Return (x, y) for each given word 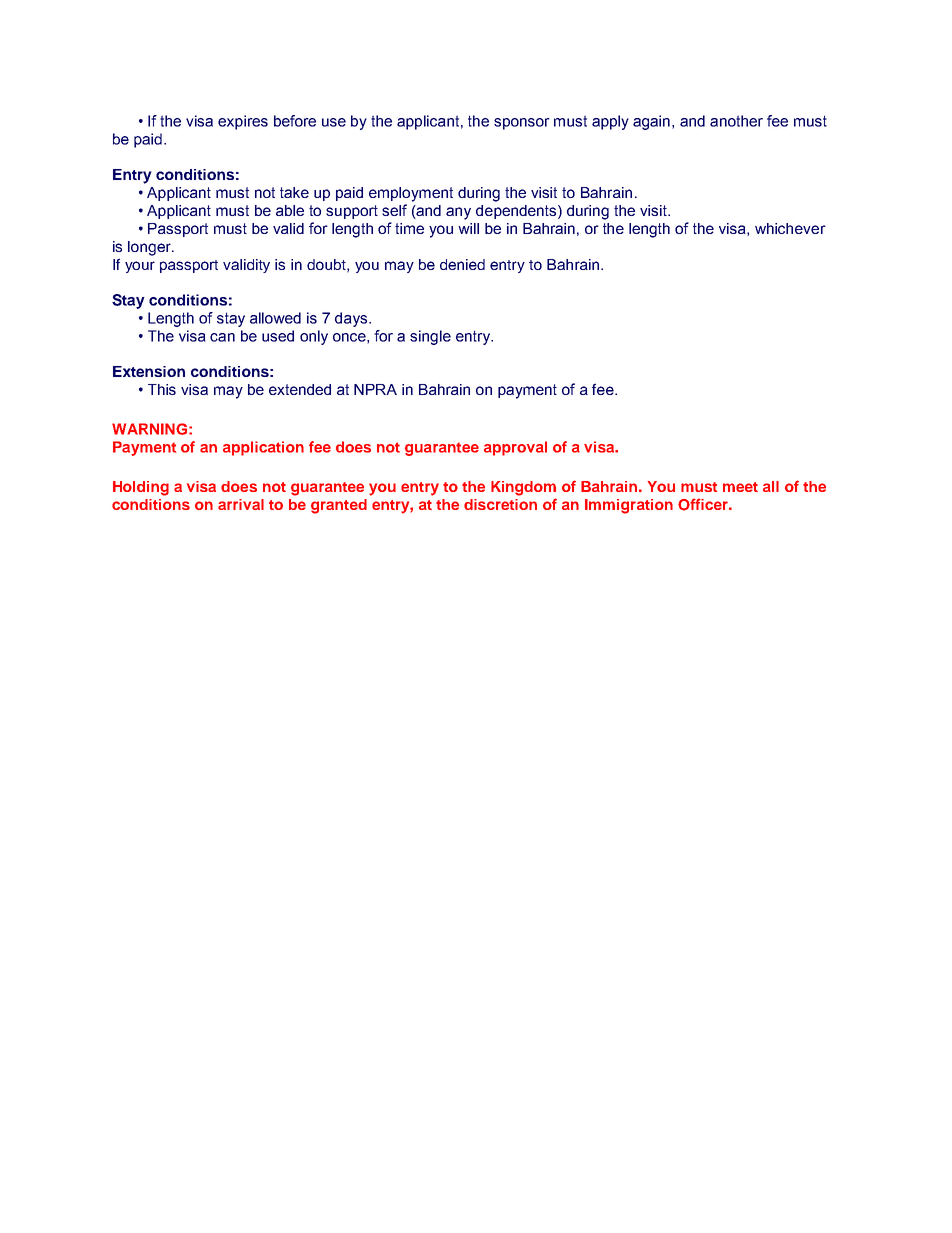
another (736, 121)
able (290, 210)
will (468, 228)
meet (740, 487)
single (430, 337)
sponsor (522, 124)
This (162, 389)
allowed (275, 318)
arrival (241, 504)
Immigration (629, 506)
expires (243, 122)
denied (462, 264)
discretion (500, 504)
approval (515, 448)
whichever (790, 228)
